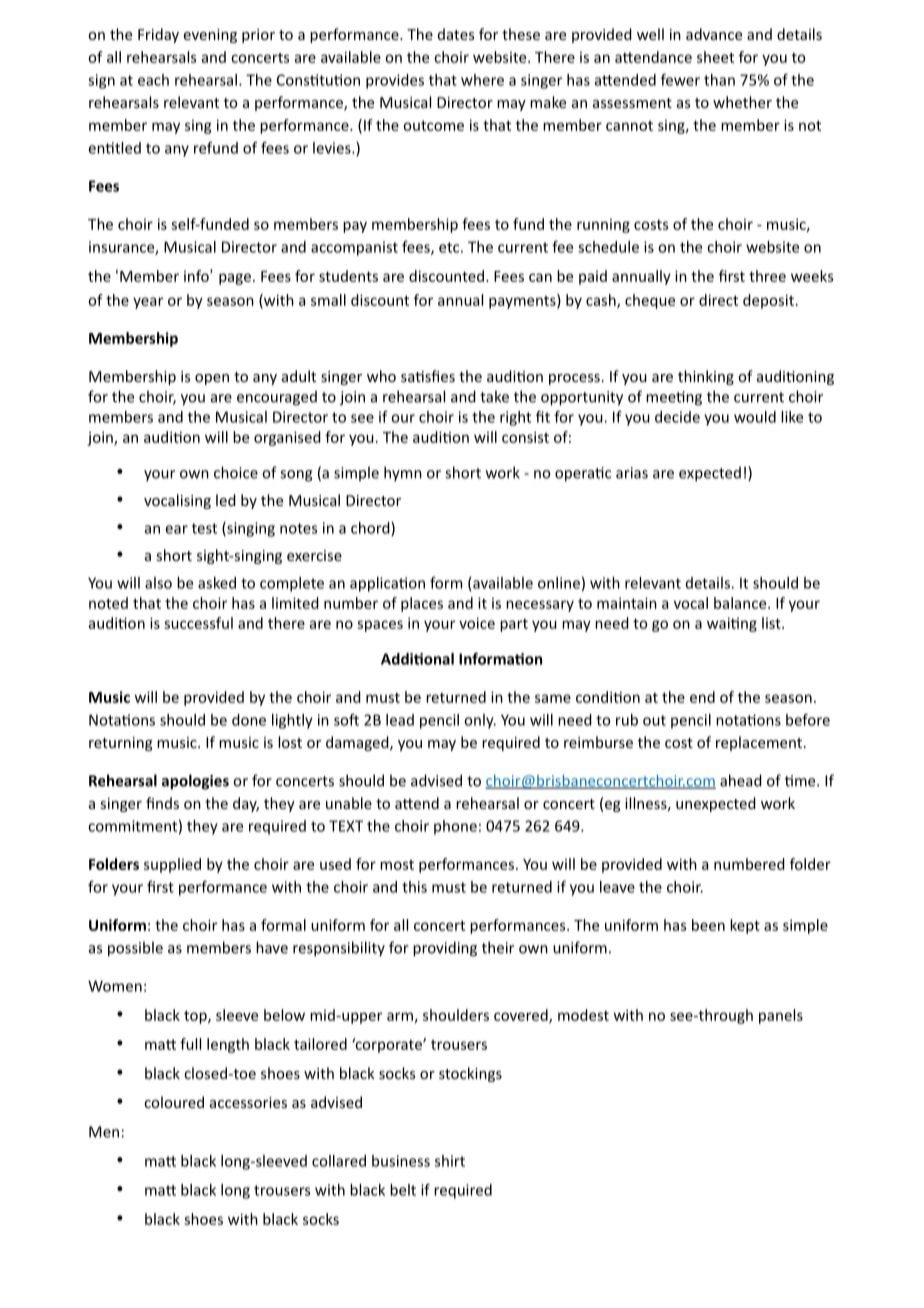 The width and height of the screenshot is (924, 1308). What do you see at coordinates (455, 827) in the screenshot?
I see `phone` at bounding box center [455, 827].
